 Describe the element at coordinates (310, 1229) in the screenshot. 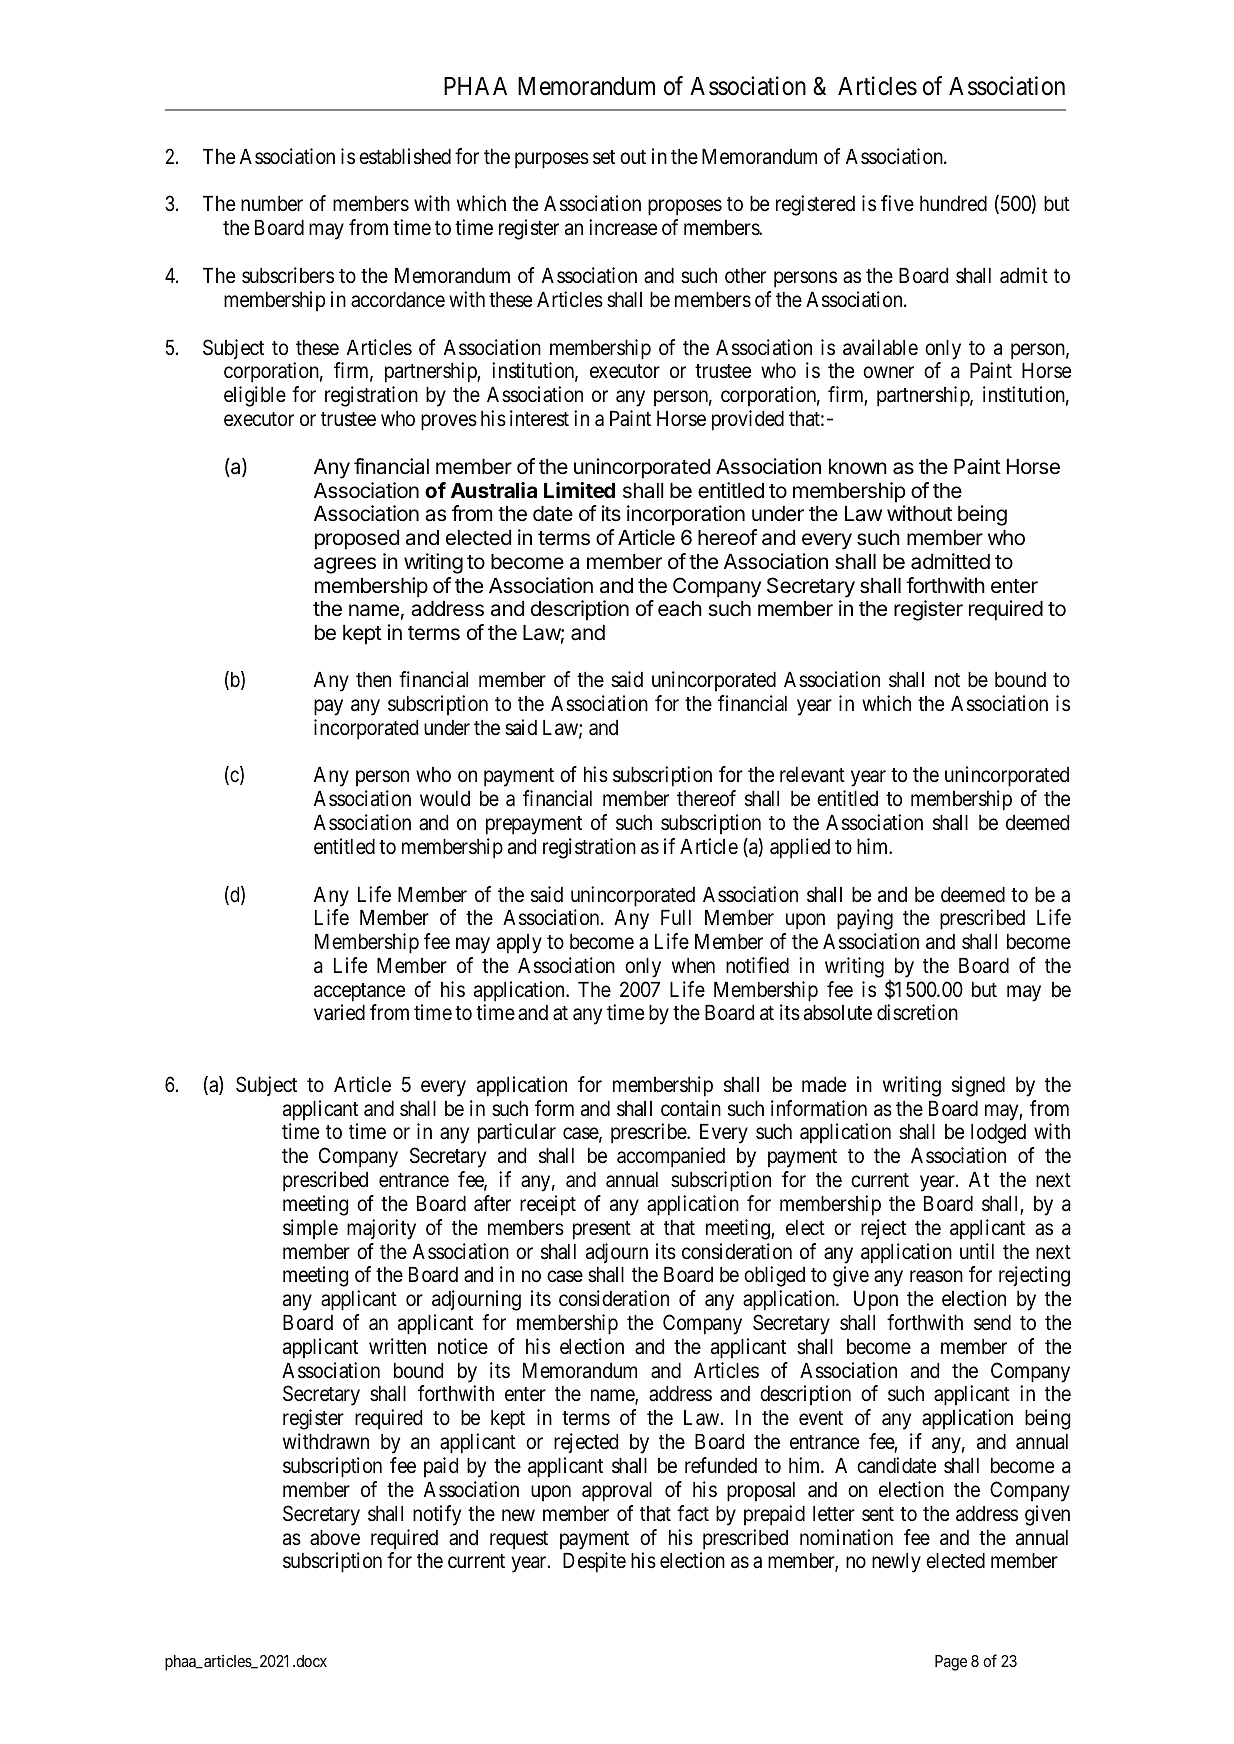

I see `simple` at that location.
